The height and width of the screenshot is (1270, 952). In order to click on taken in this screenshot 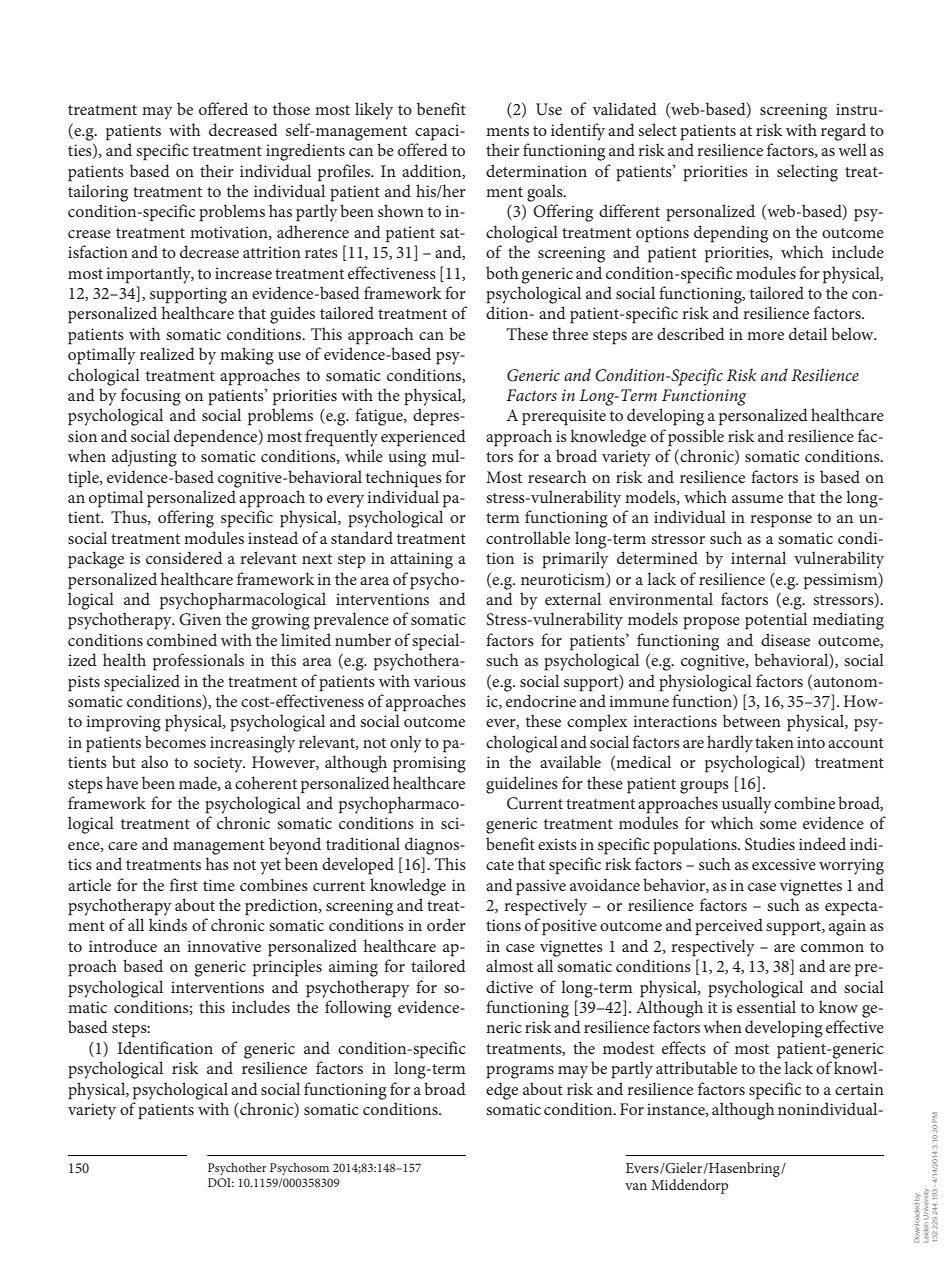, I will do `click(774, 741)`.
